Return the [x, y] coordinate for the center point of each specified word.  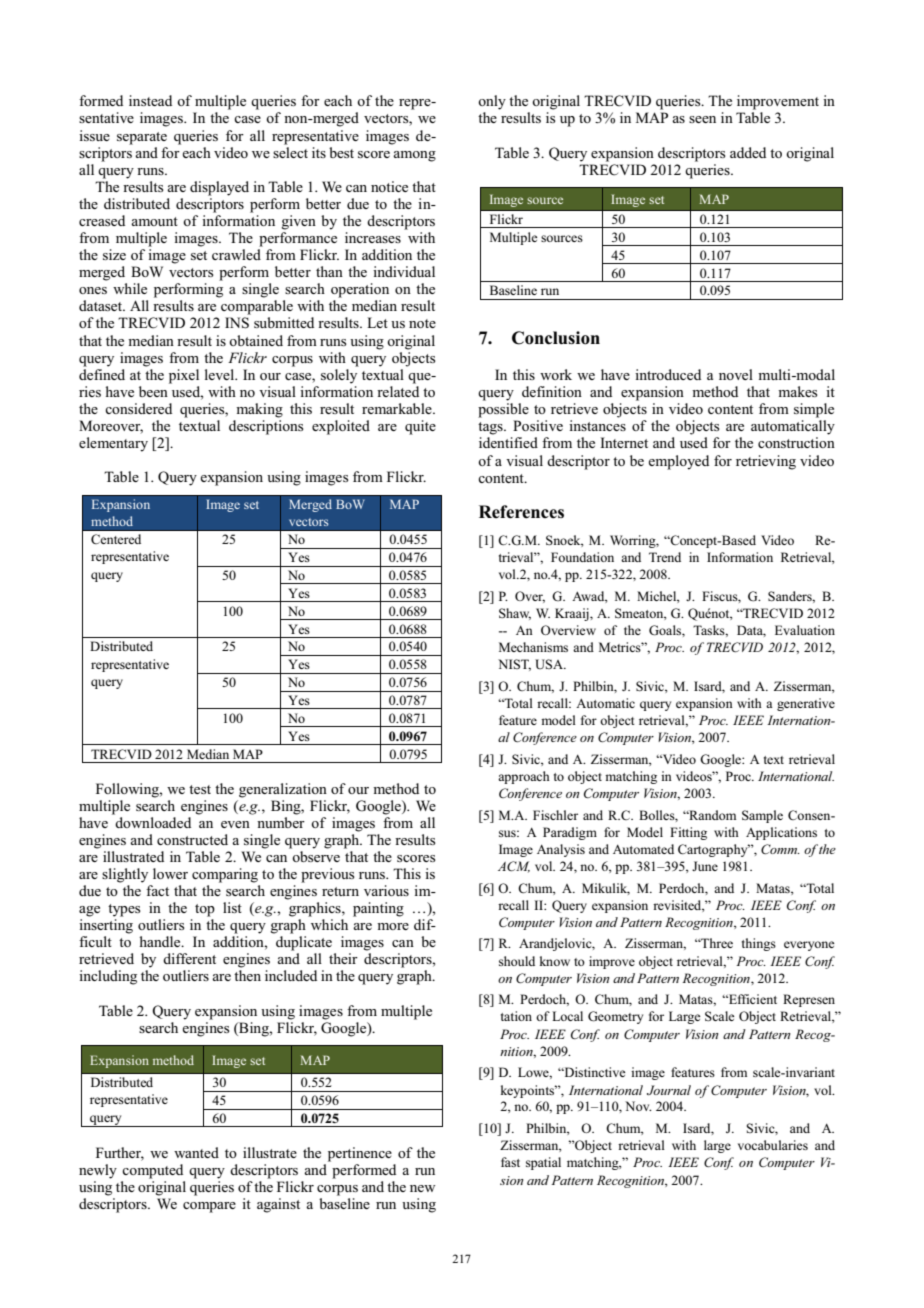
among [414, 156]
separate [142, 138]
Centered [116, 539]
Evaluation [805, 630]
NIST [514, 665]
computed [152, 1171]
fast [510, 1162]
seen [702, 119]
